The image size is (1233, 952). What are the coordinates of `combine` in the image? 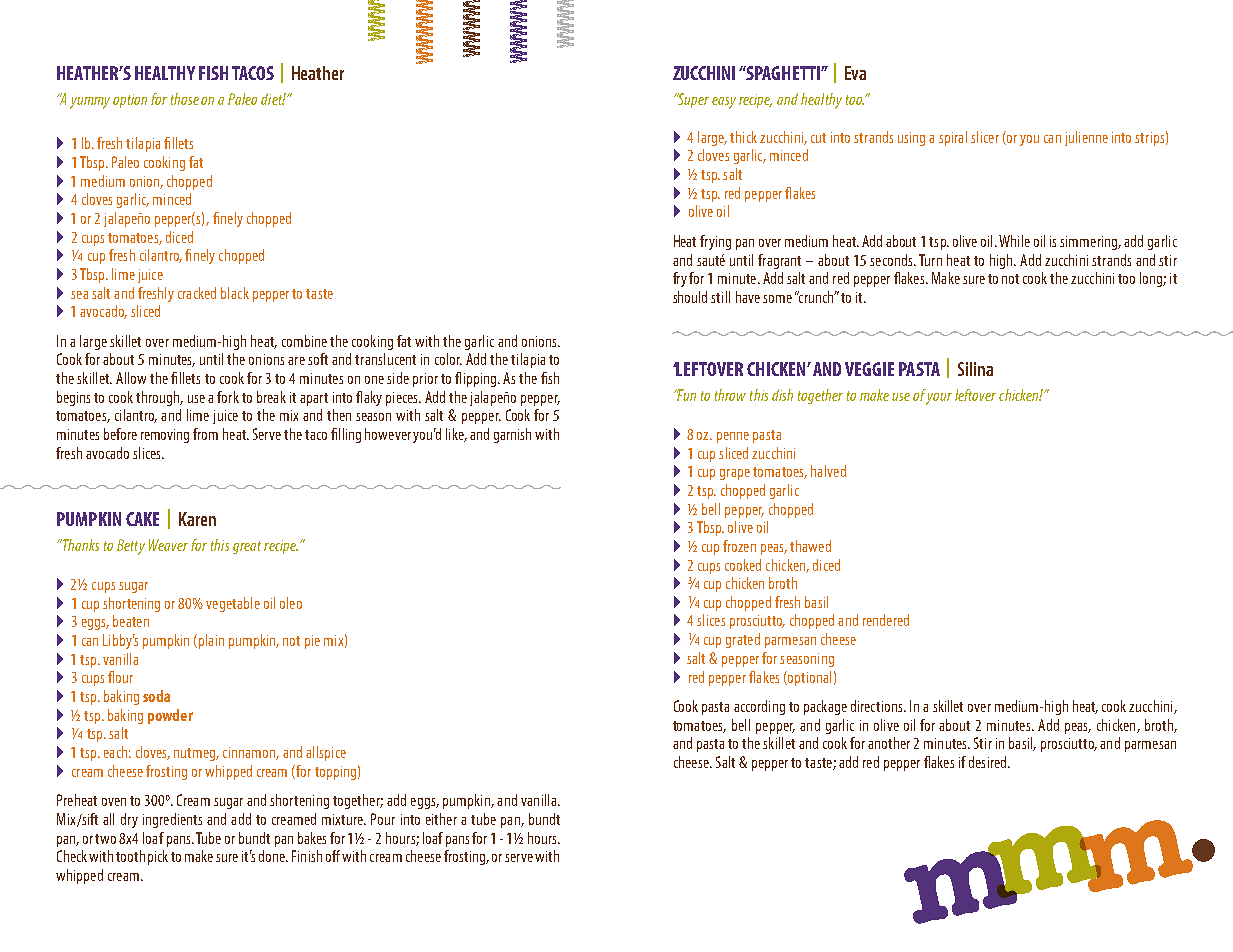 It's located at (304, 341).
